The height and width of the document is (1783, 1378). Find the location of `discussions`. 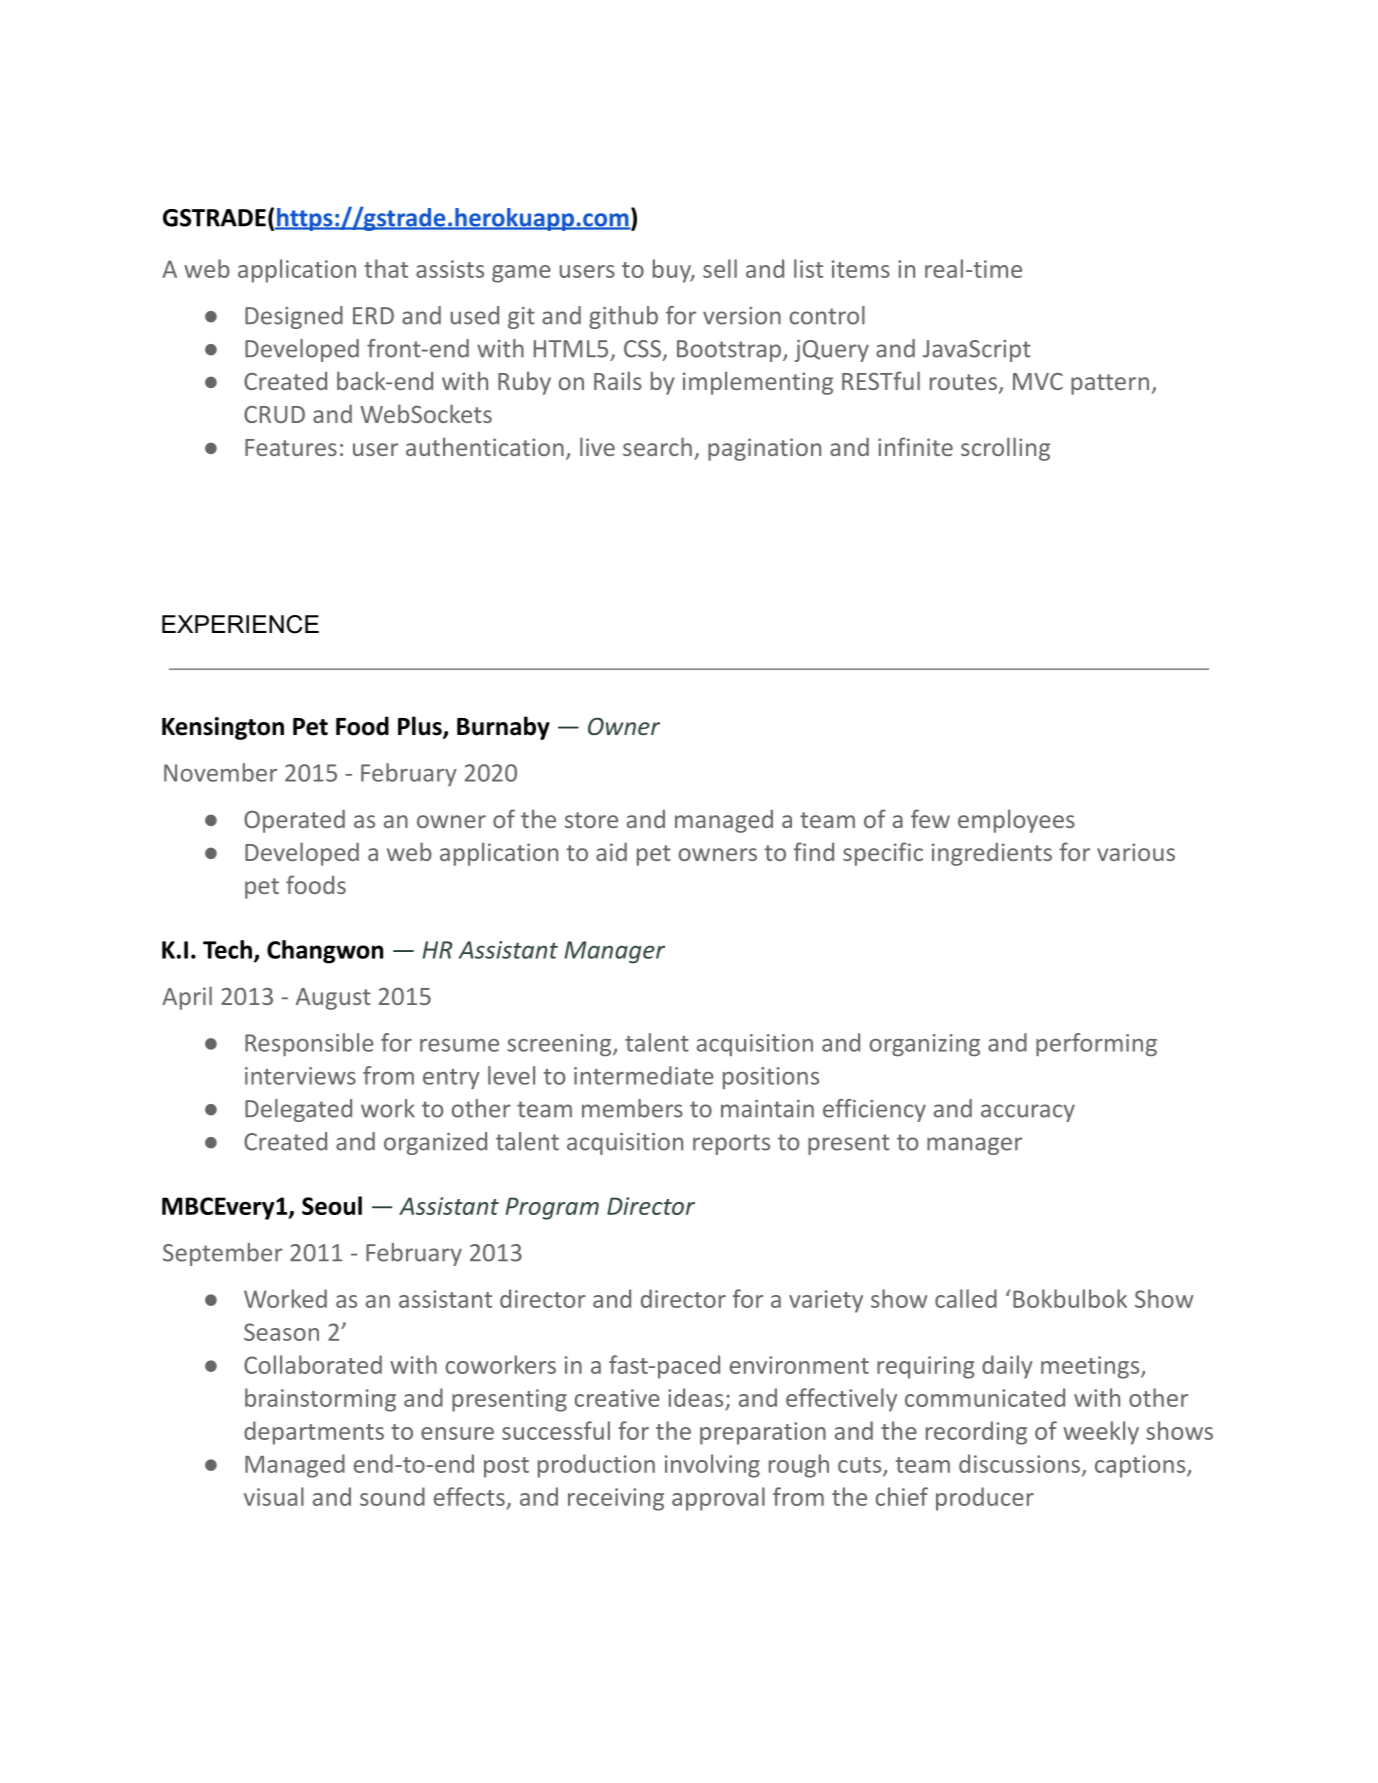

discussions is located at coordinates (1019, 1463).
